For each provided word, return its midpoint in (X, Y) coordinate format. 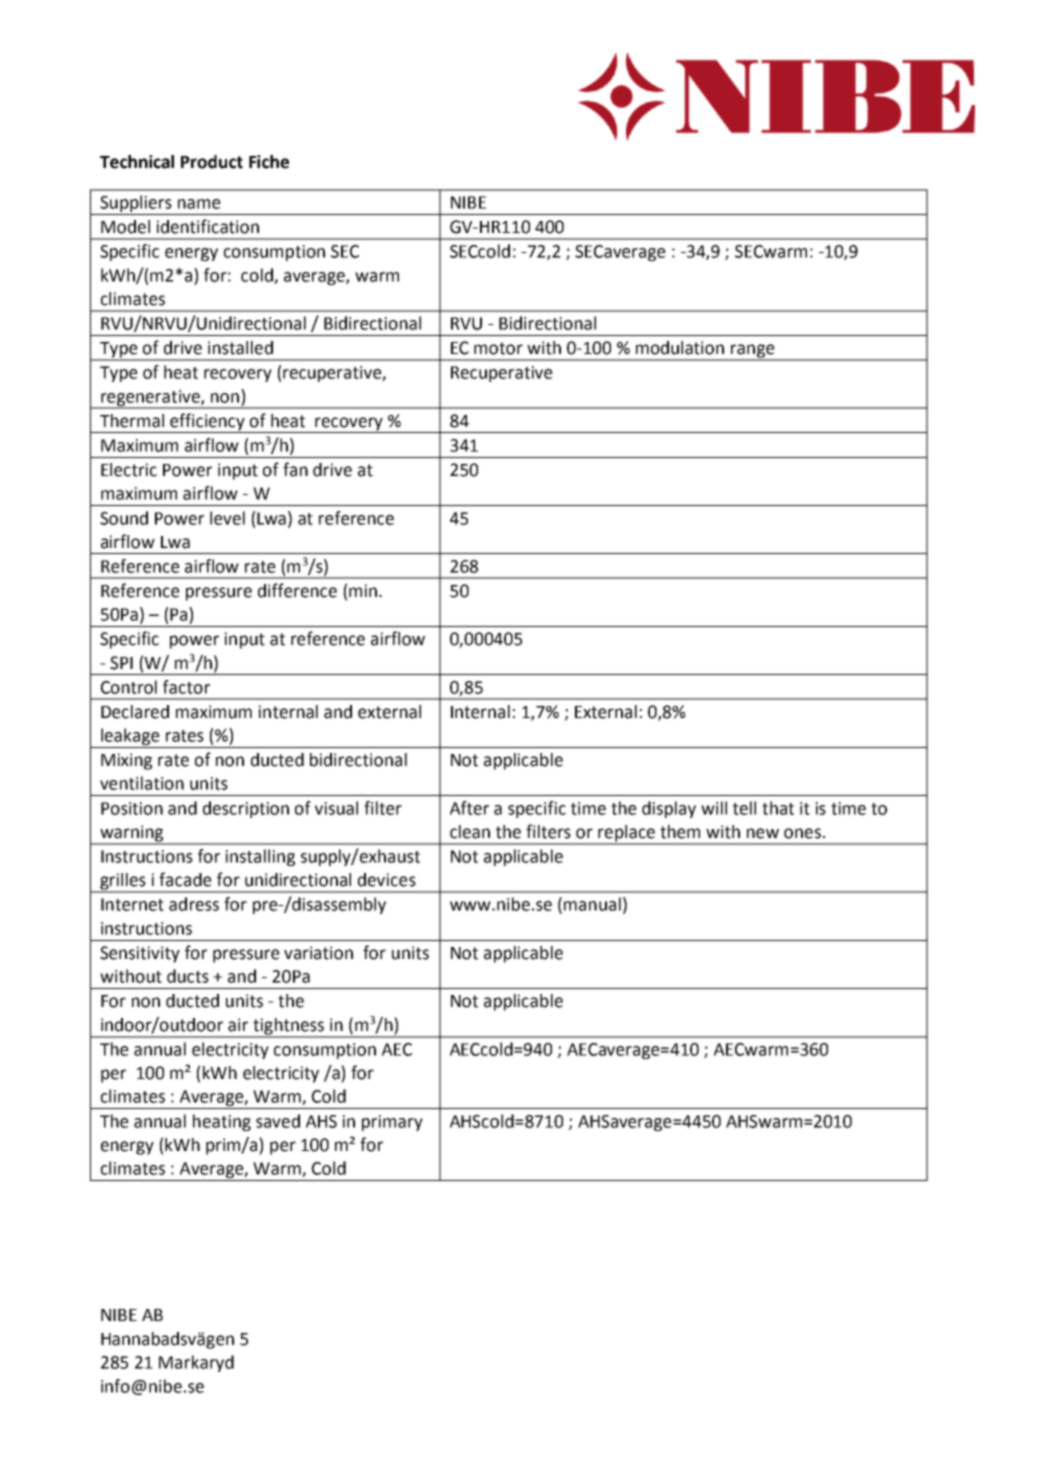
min (363, 590)
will (714, 808)
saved (278, 1121)
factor (186, 687)
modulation (680, 348)
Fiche (269, 162)
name (199, 204)
